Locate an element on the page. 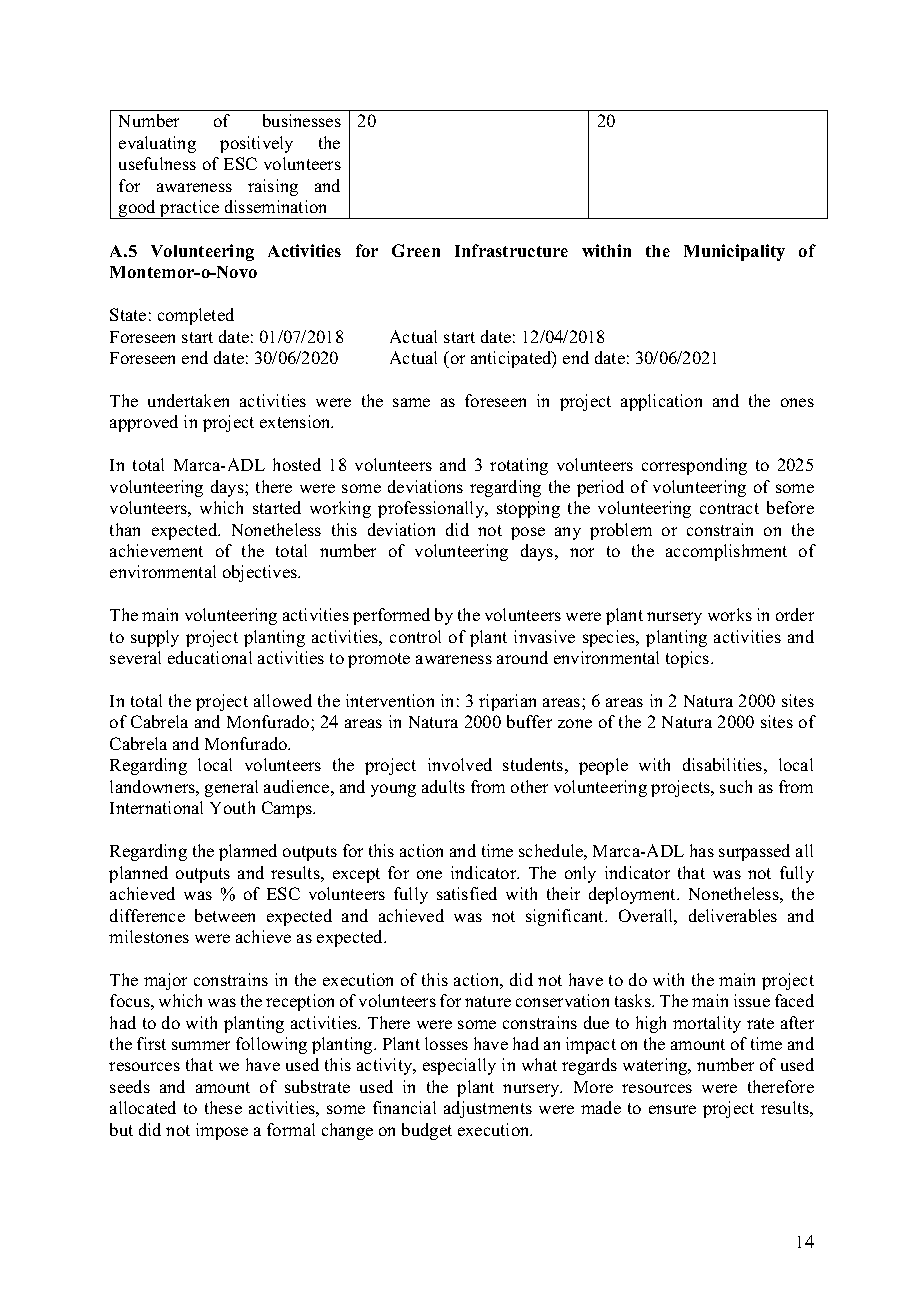 The width and height of the document is (924, 1308). Municipality is located at coordinates (734, 252).
